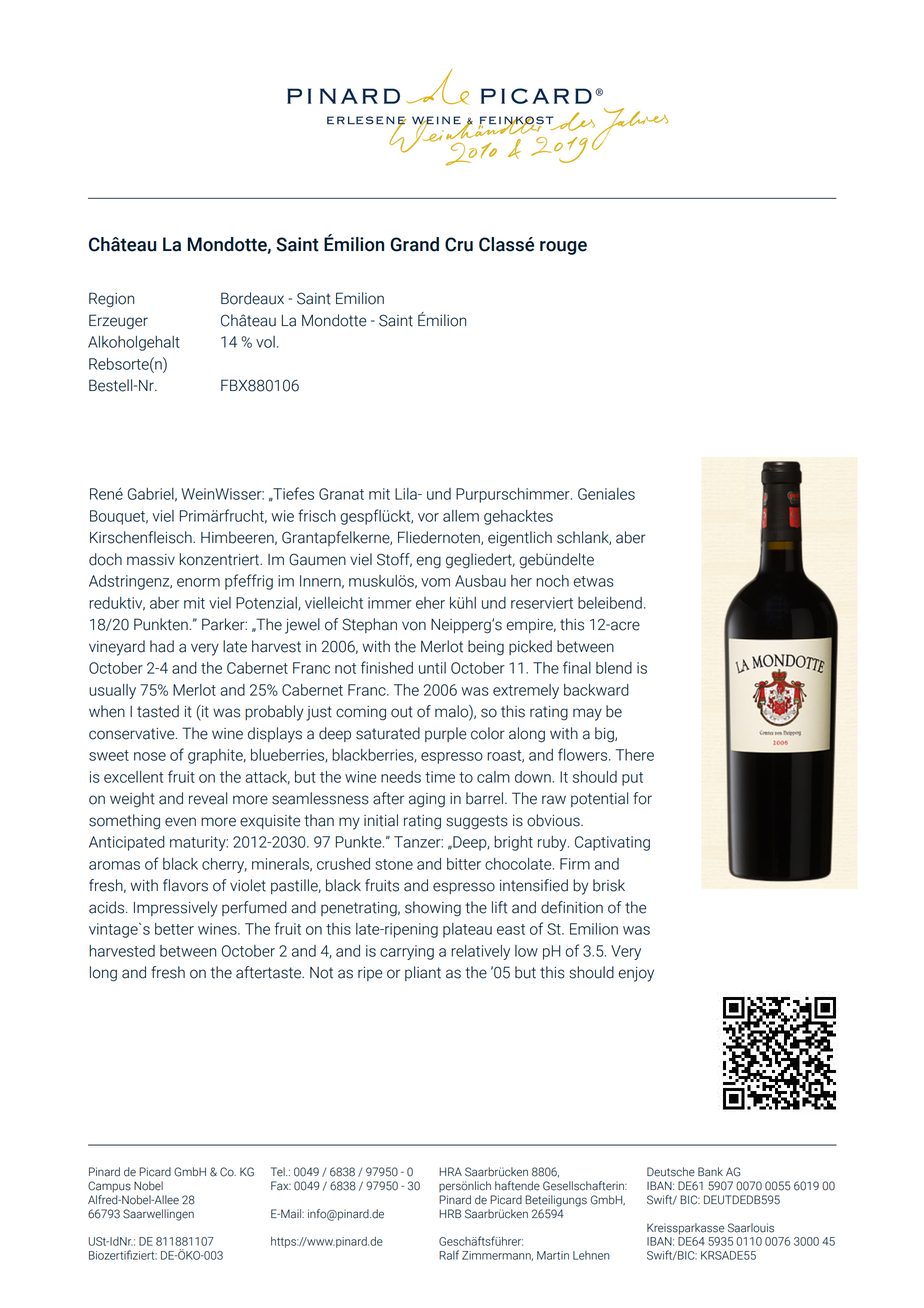 The image size is (924, 1308). What do you see at coordinates (174, 929) in the screenshot?
I see `better` at bounding box center [174, 929].
